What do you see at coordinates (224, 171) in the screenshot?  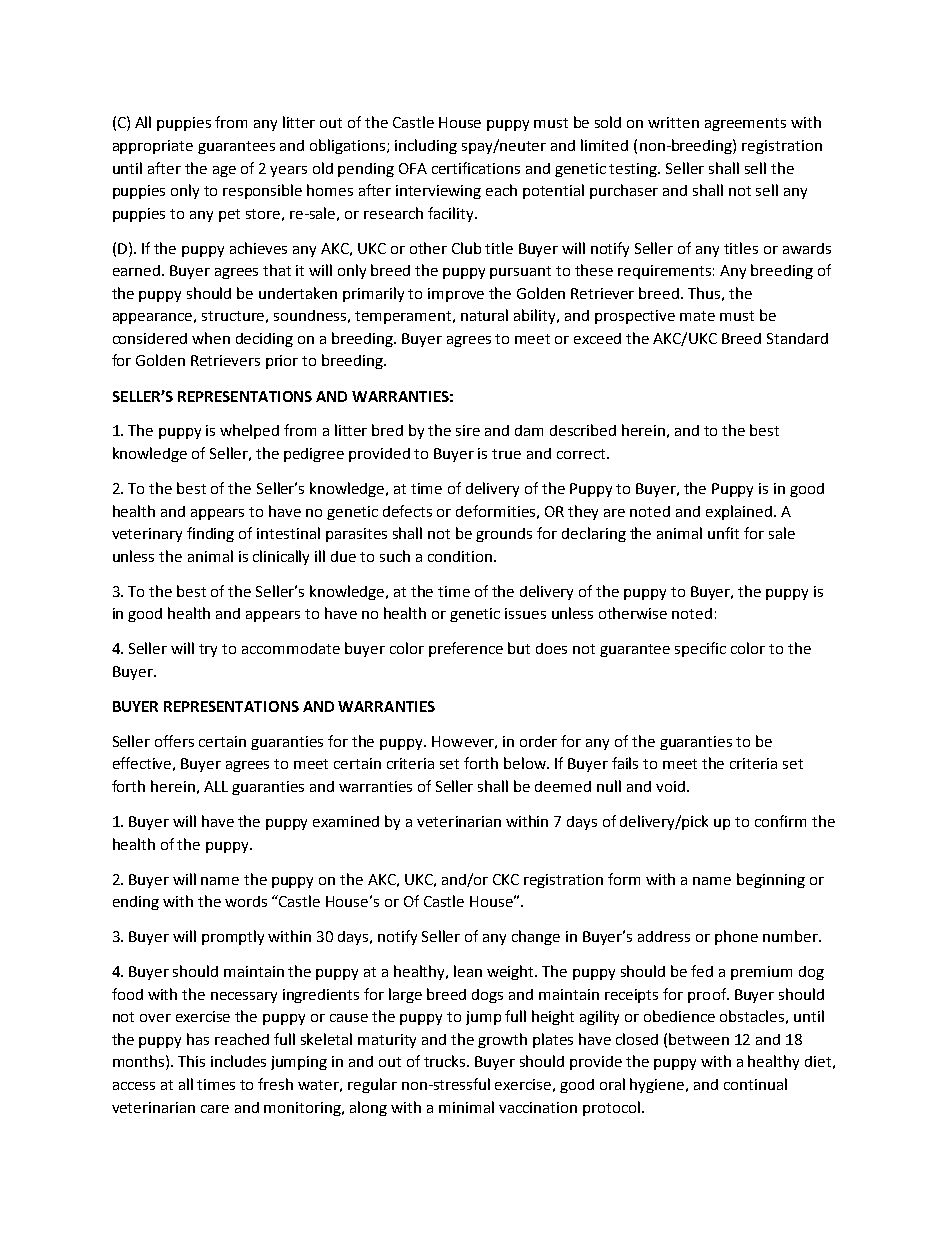 I see `age` at bounding box center [224, 171].
